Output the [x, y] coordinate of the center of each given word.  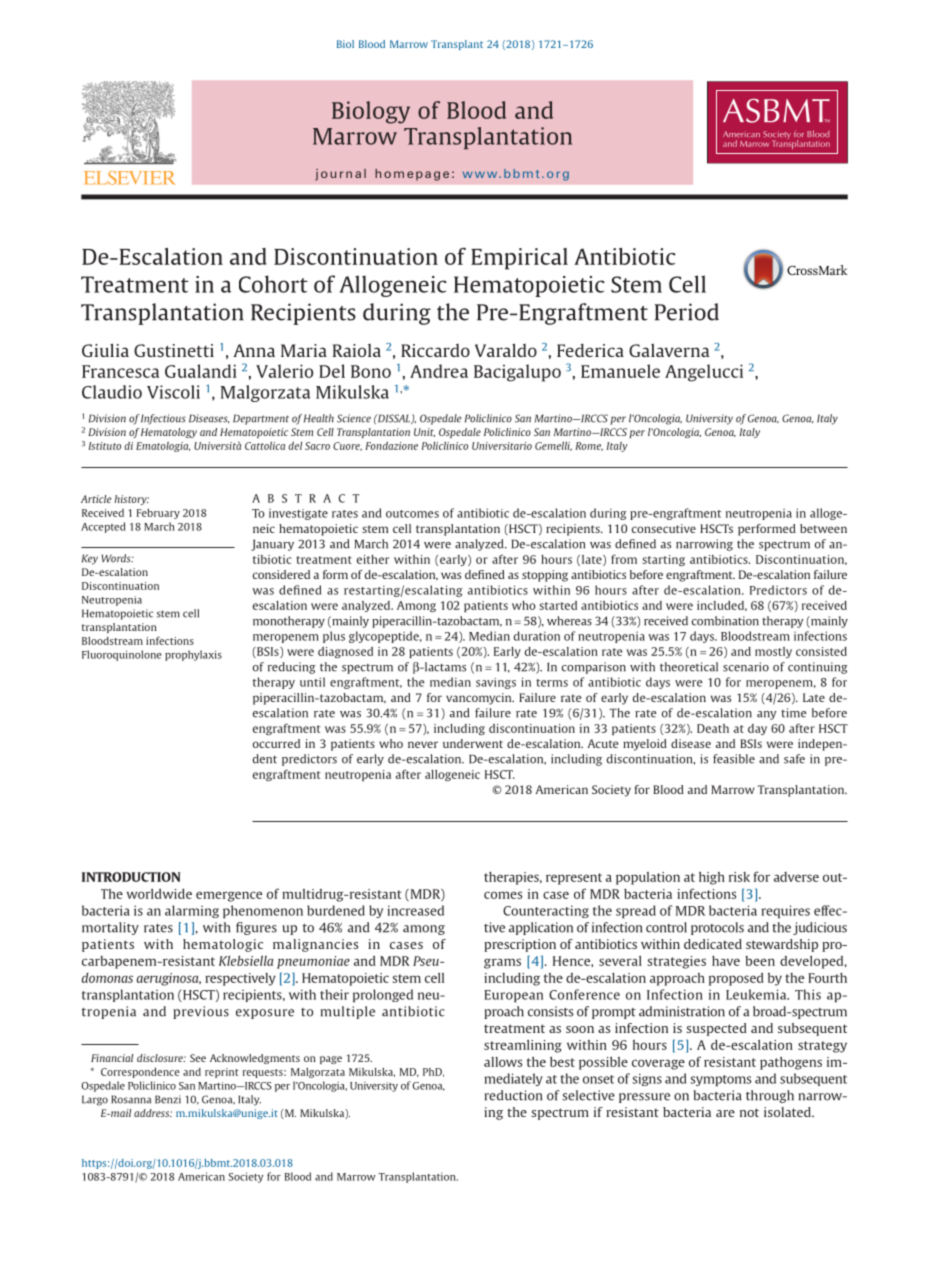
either [373, 559]
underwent [473, 743]
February [158, 514]
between [823, 528]
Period [686, 312]
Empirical [519, 259]
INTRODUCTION [131, 877]
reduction [513, 1095]
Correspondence [140, 1073]
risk [739, 877]
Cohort [273, 284]
